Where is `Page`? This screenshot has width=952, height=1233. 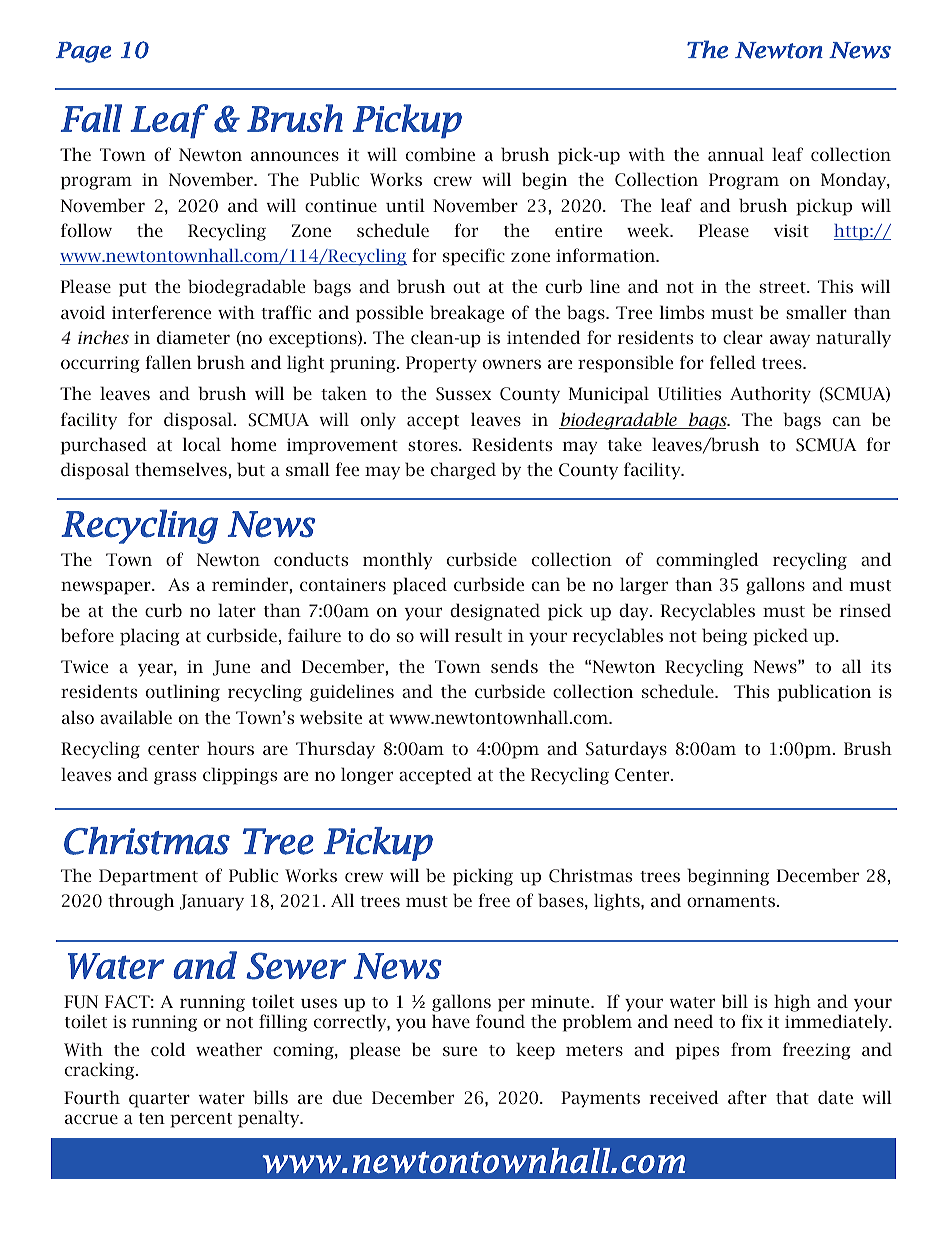
Page is located at coordinates (83, 52).
